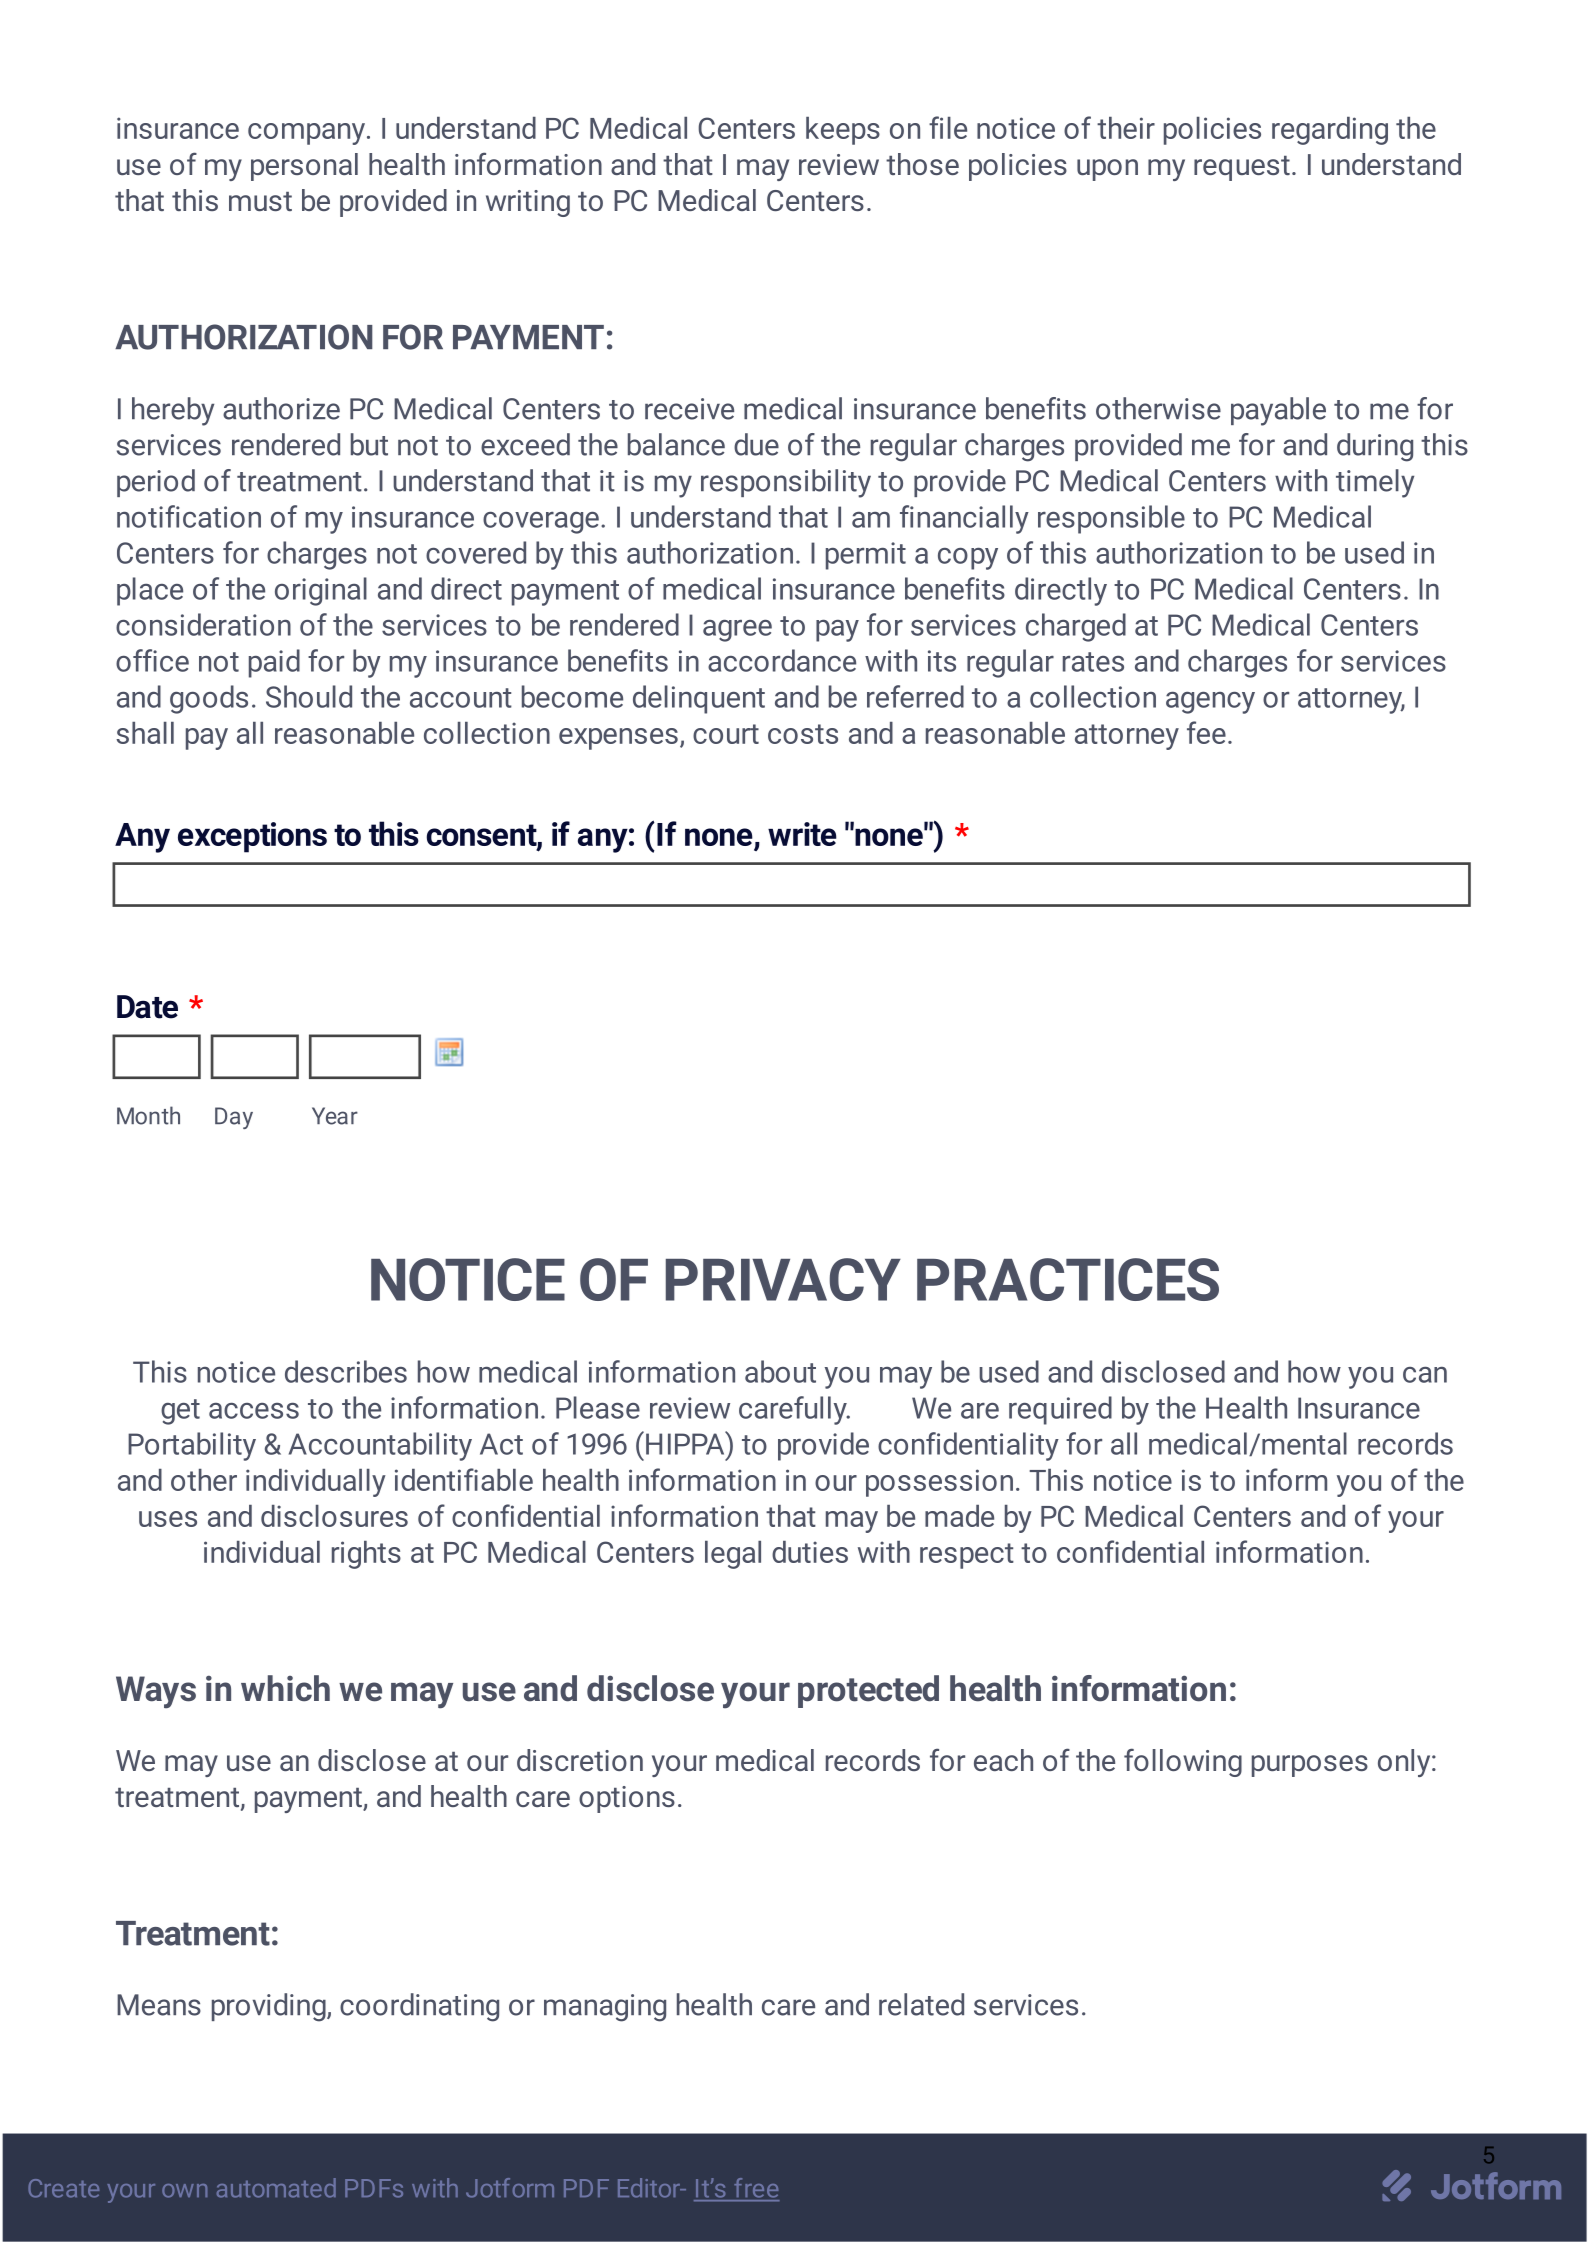 This screenshot has width=1590, height=2249. What do you see at coordinates (184, 2191) in the screenshot?
I see `own` at bounding box center [184, 2191].
